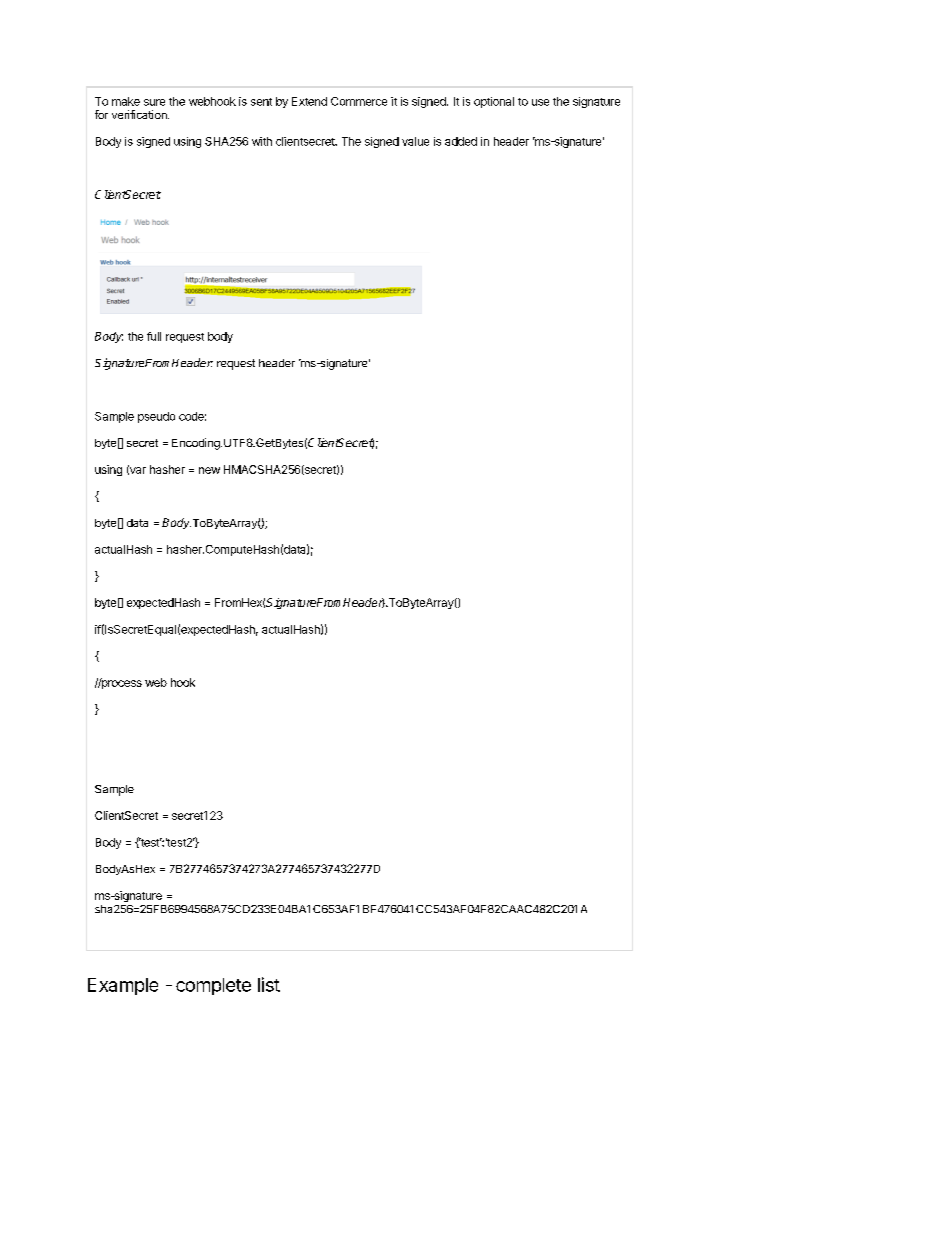 The height and width of the screenshot is (1233, 952). I want to click on optional, so click(494, 102).
